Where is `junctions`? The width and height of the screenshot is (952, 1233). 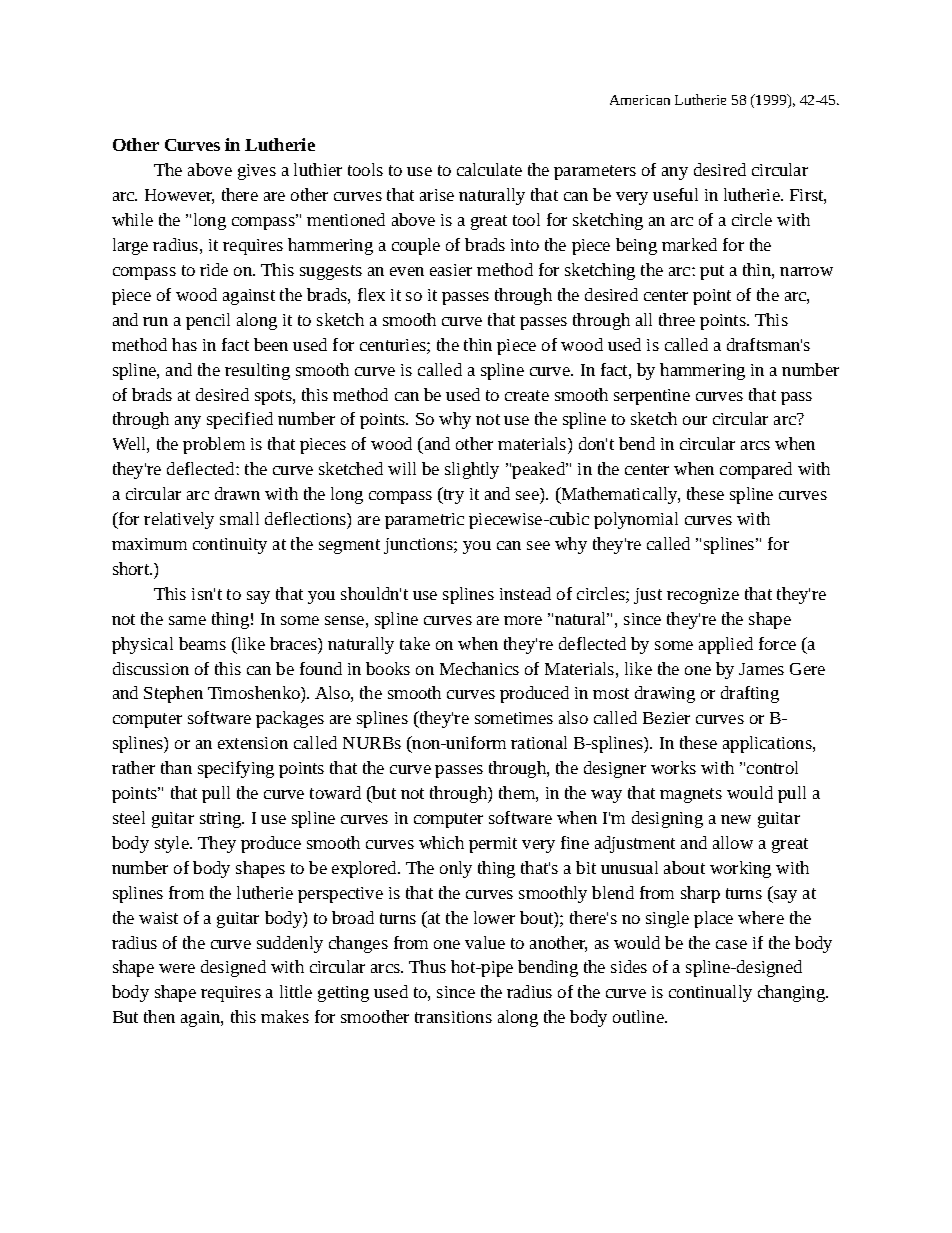
junctions is located at coordinates (419, 546).
